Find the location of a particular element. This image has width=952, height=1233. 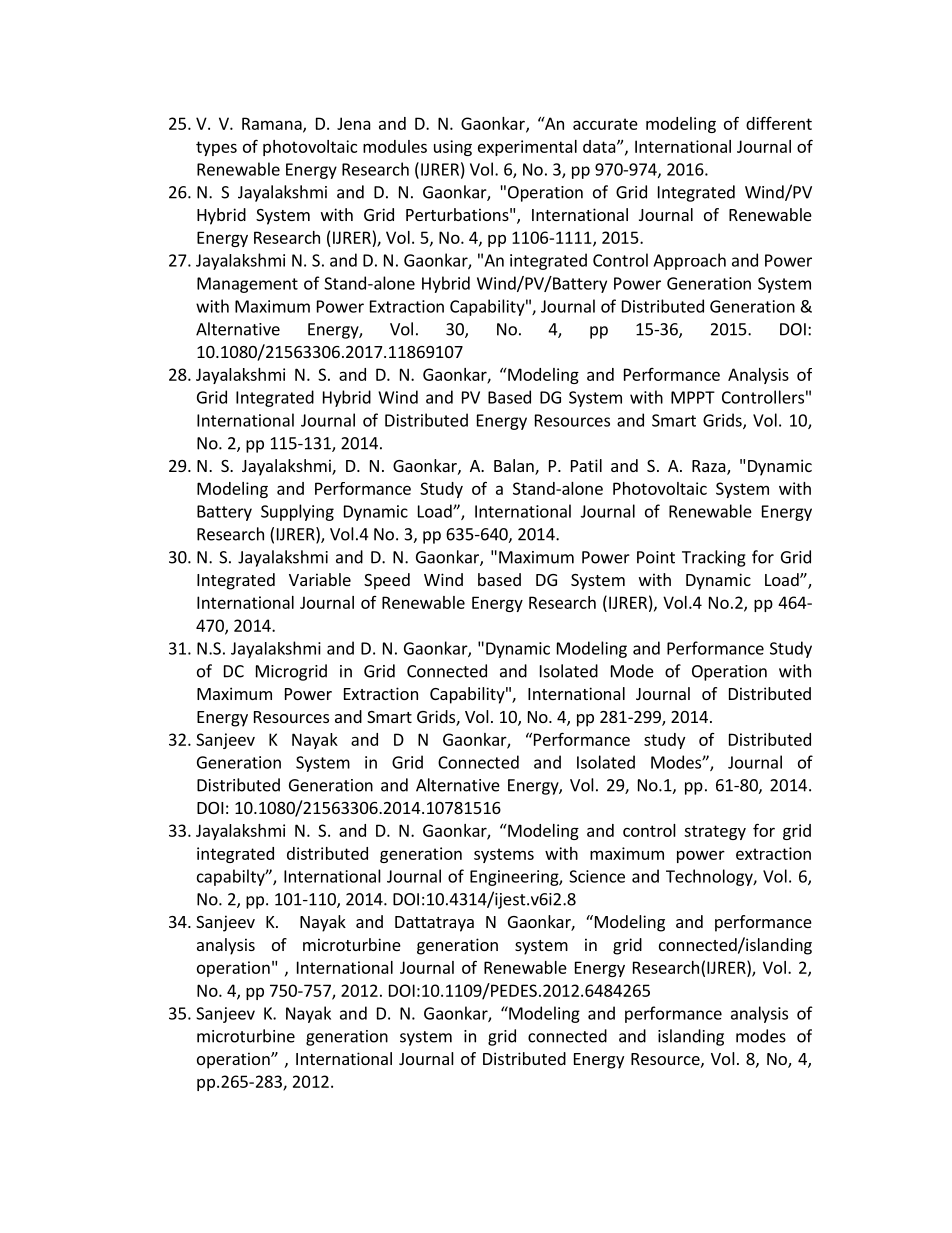

Supplying is located at coordinates (297, 512).
